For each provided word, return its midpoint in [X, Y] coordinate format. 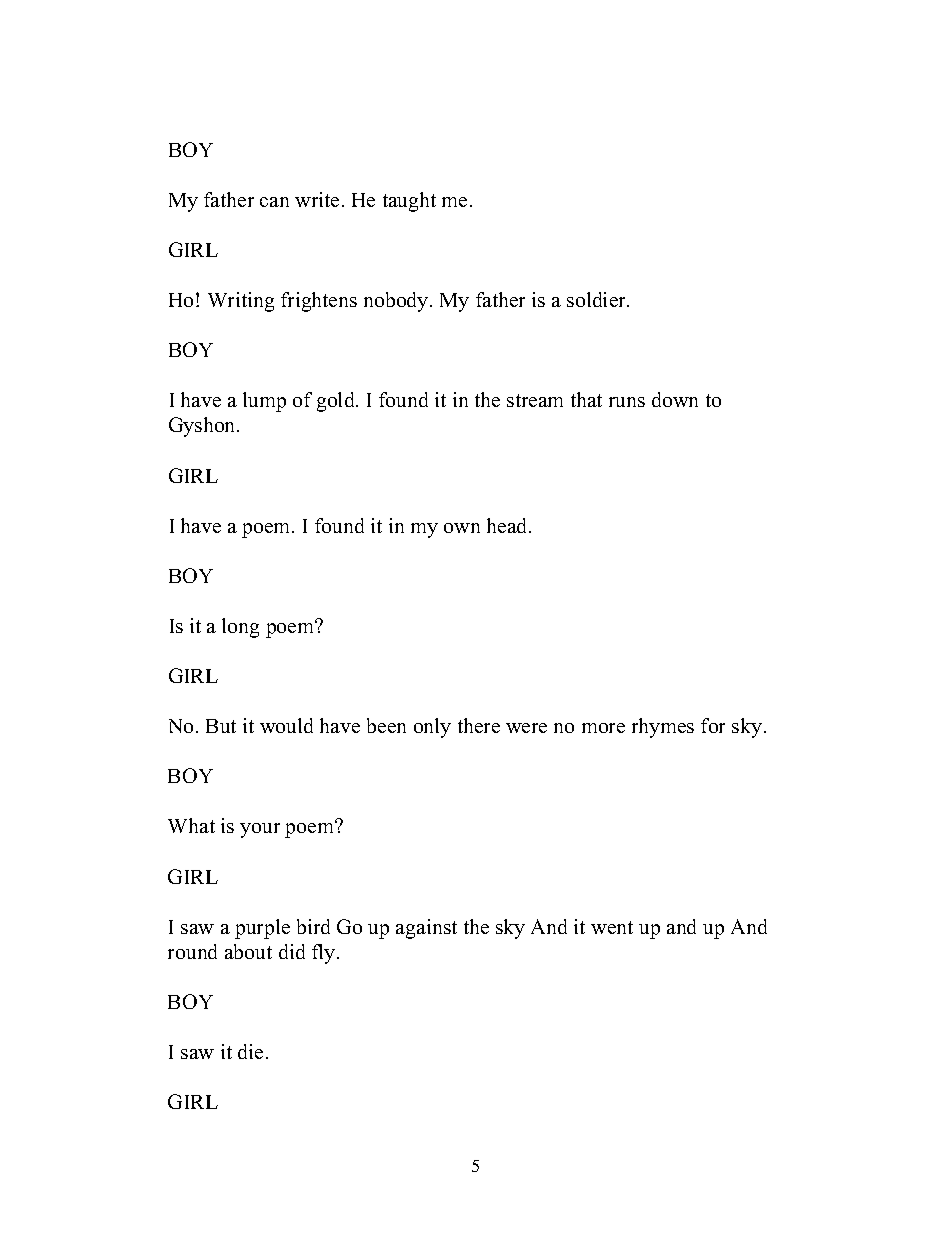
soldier [598, 299]
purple [262, 929]
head [508, 525]
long [240, 628]
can [274, 202]
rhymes [663, 728]
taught [409, 202]
